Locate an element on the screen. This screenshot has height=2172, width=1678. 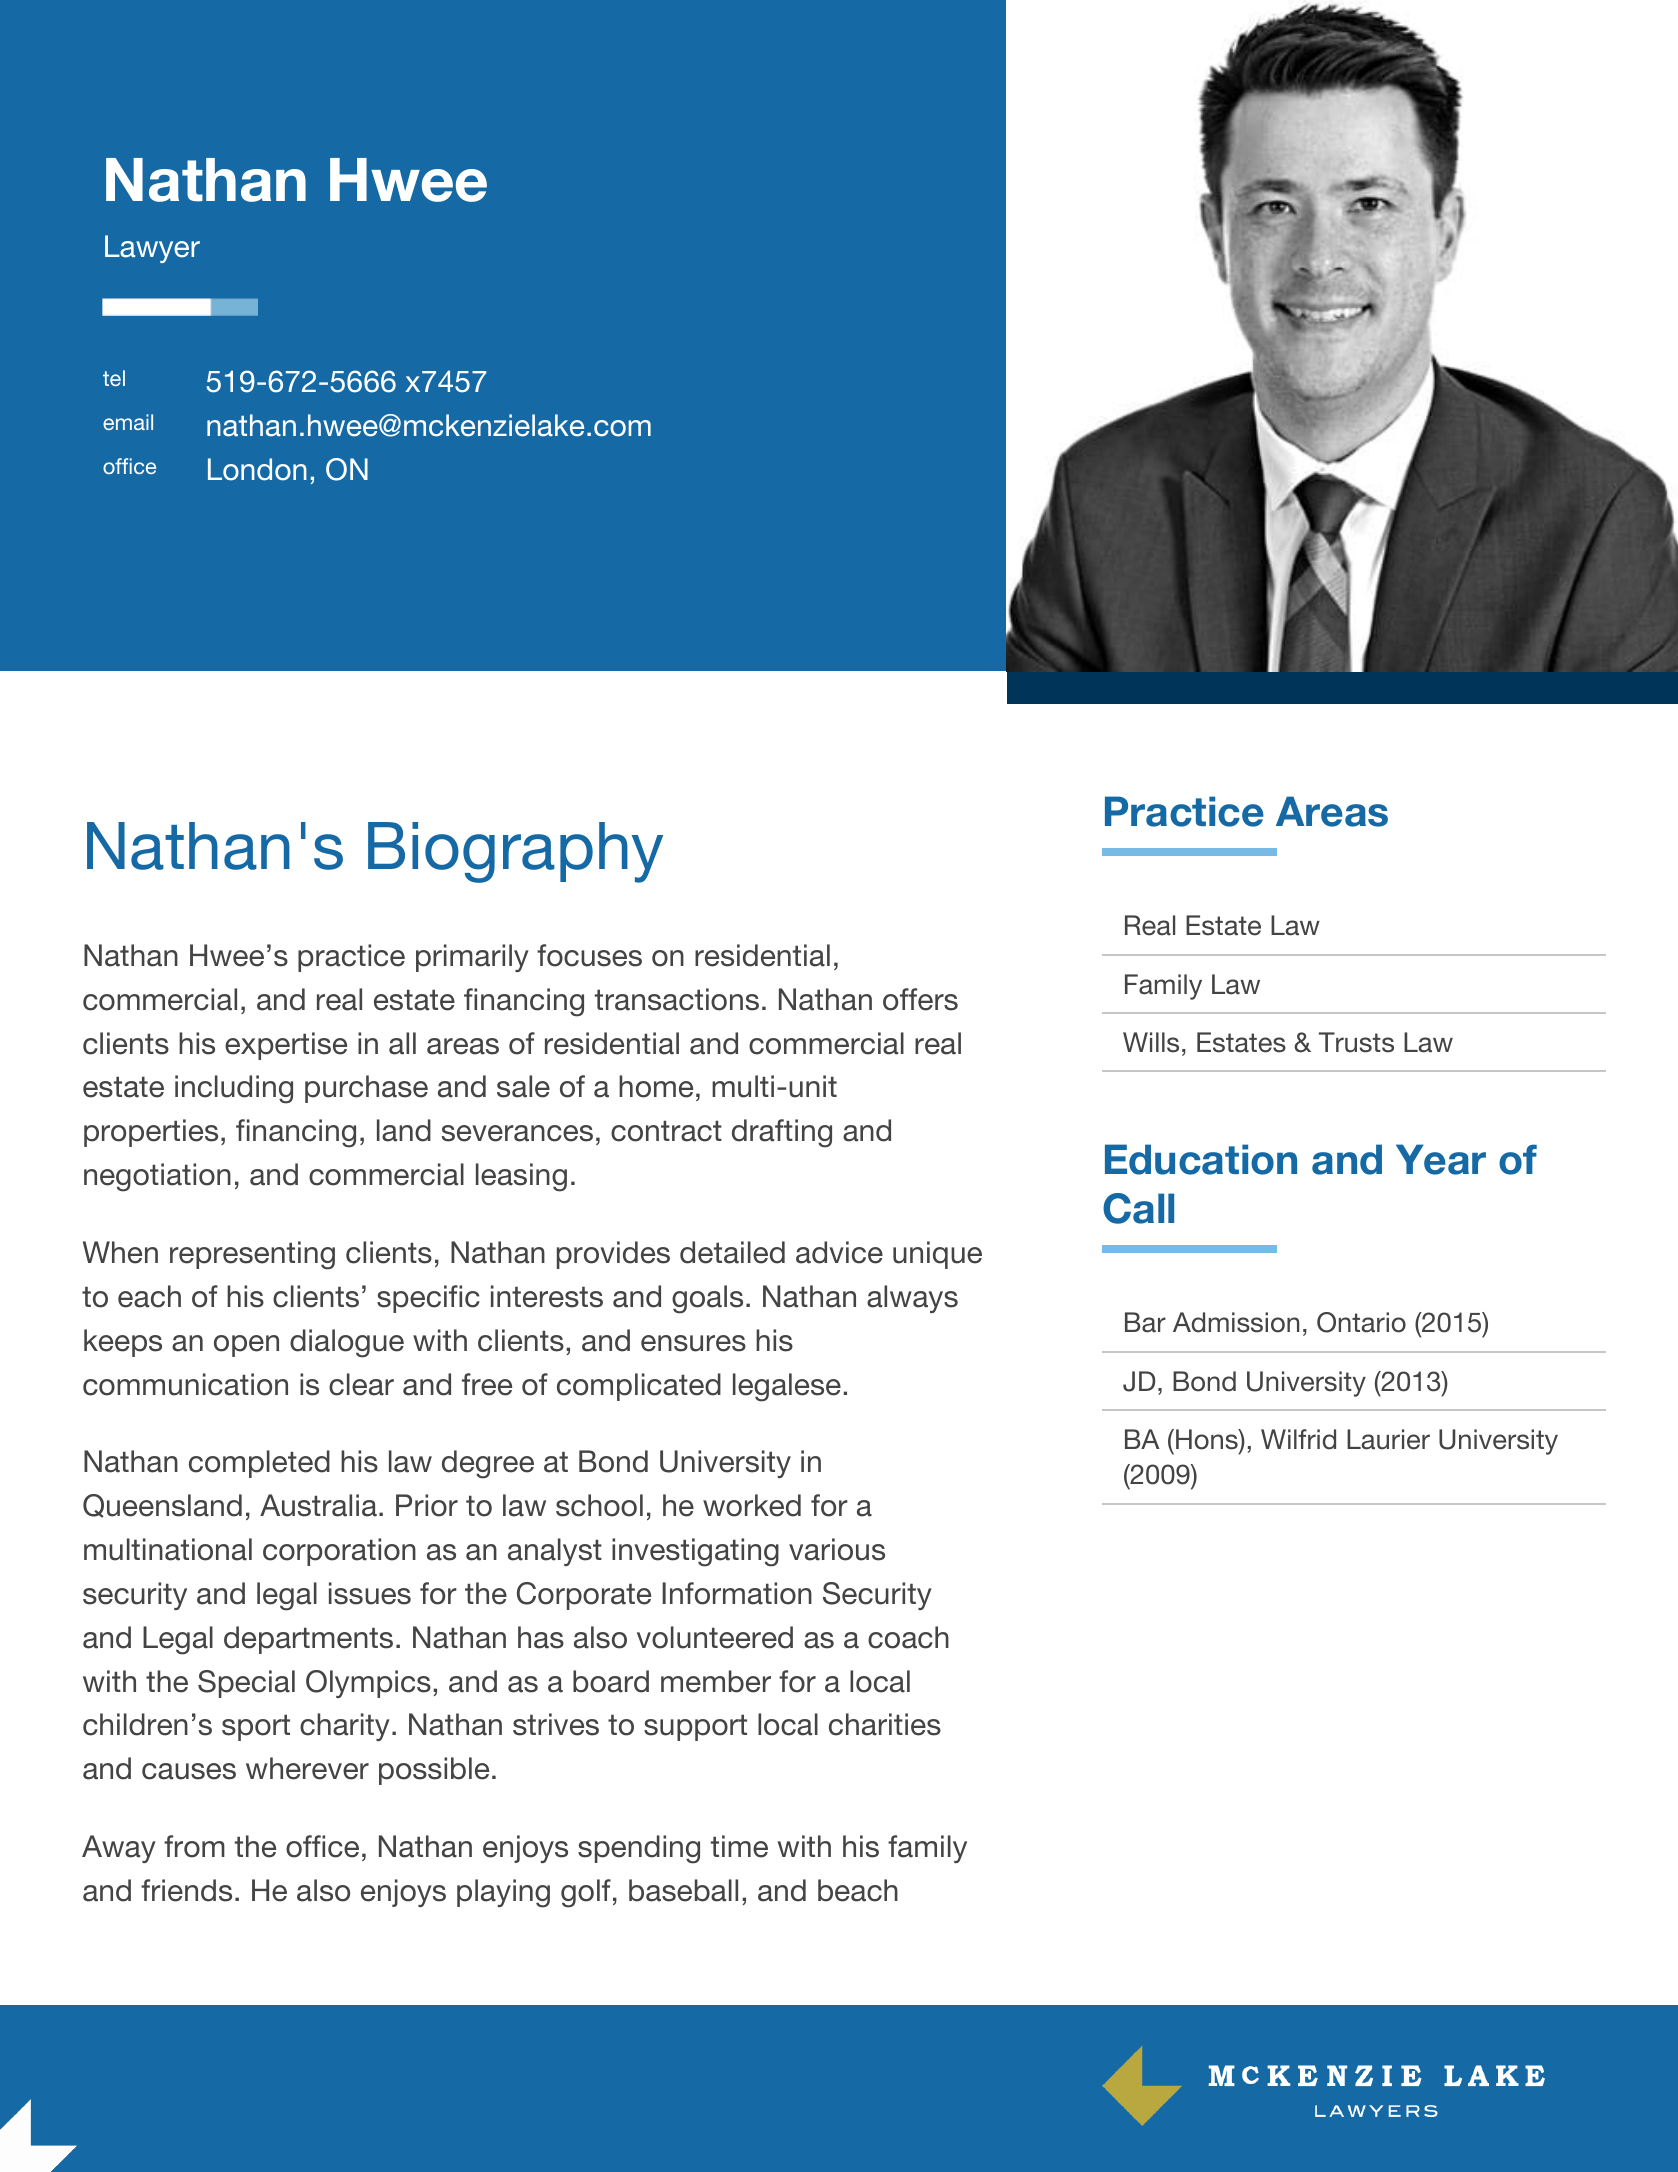
from is located at coordinates (194, 1846).
